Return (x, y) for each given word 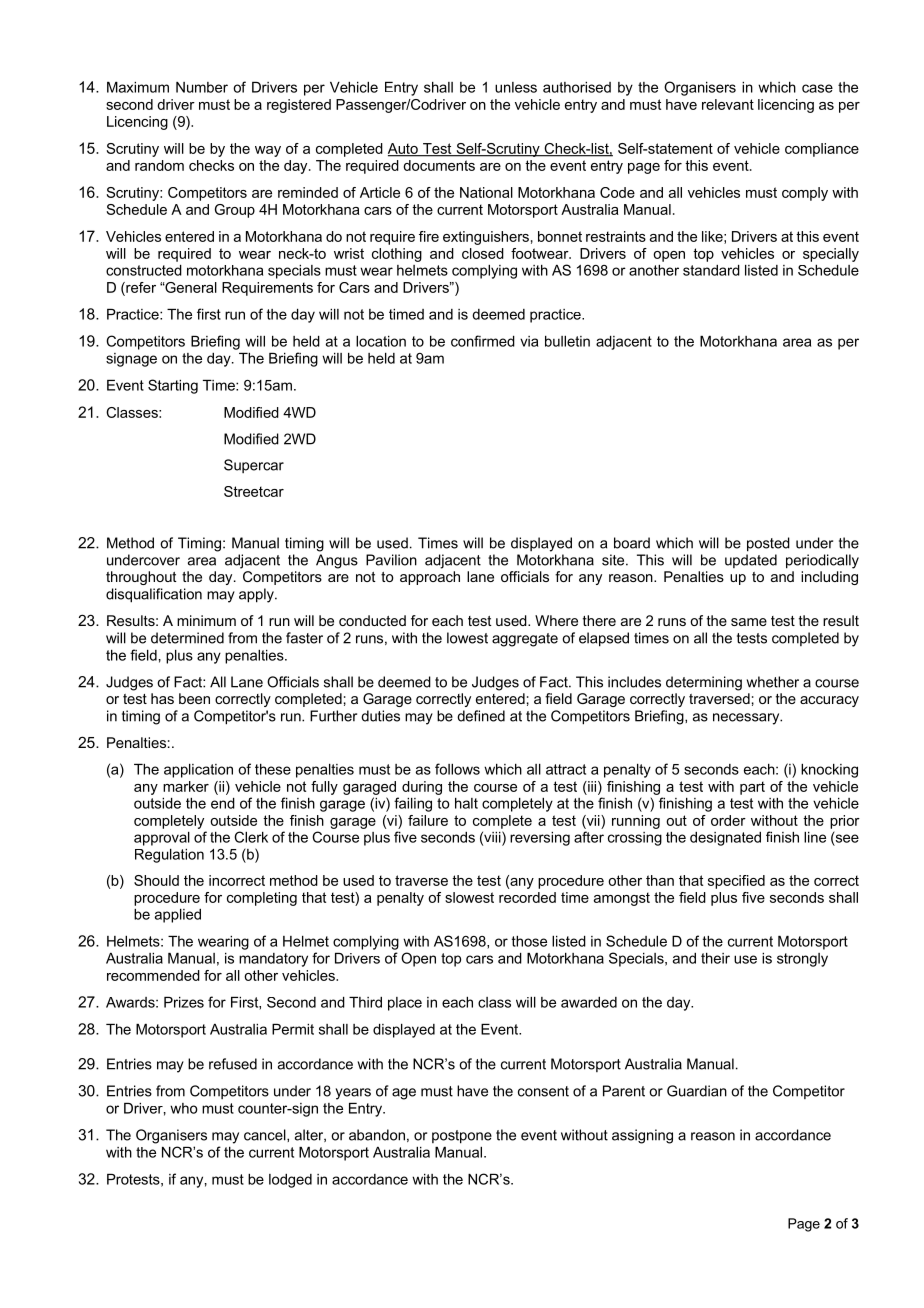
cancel (266, 1135)
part (752, 788)
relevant (728, 104)
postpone (462, 1137)
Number (202, 87)
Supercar (254, 466)
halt (466, 803)
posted (768, 544)
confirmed (483, 341)
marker (186, 786)
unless (516, 87)
